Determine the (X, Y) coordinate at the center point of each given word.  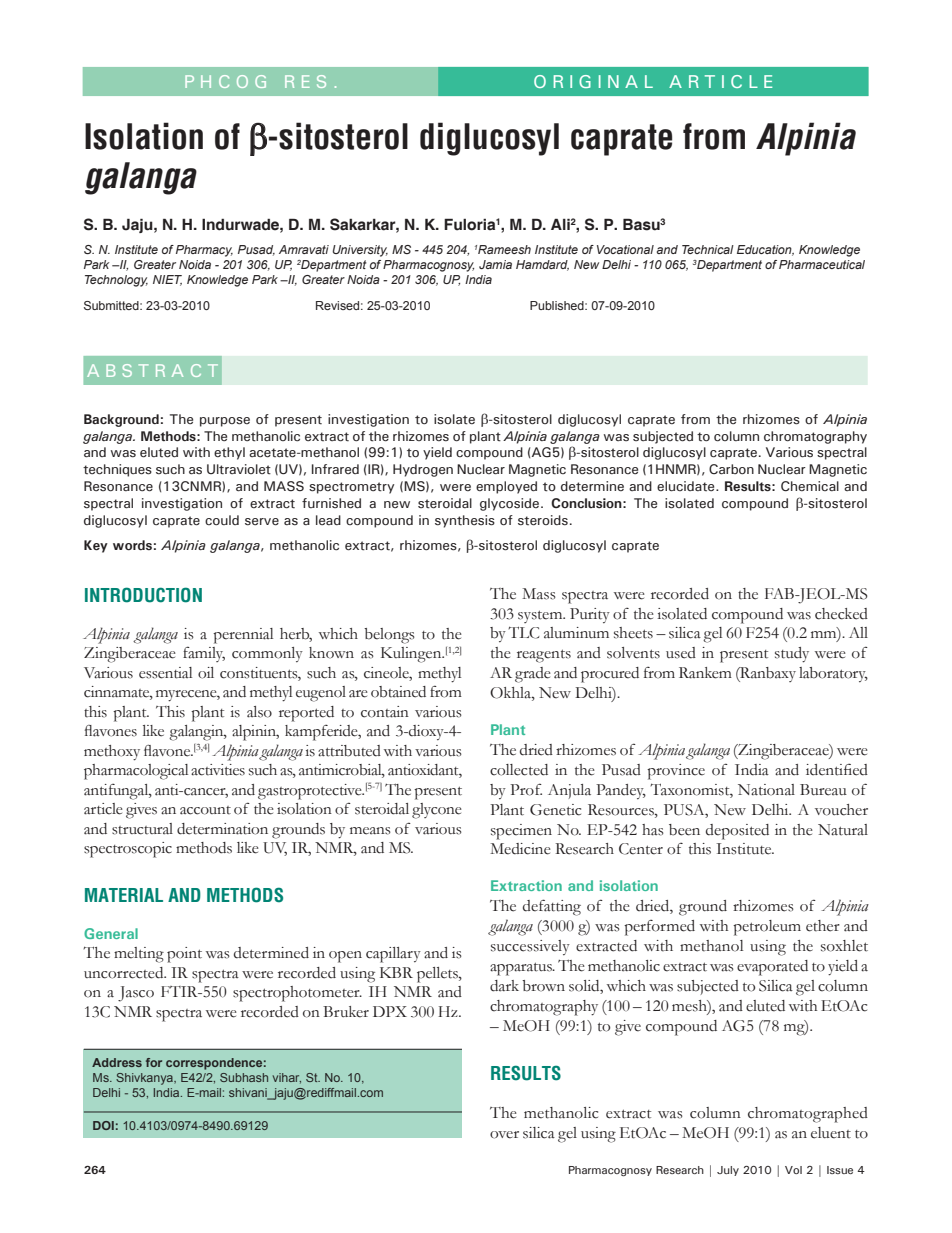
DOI (103, 1125)
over (504, 1135)
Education (765, 250)
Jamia (495, 264)
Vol (793, 1170)
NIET (167, 280)
